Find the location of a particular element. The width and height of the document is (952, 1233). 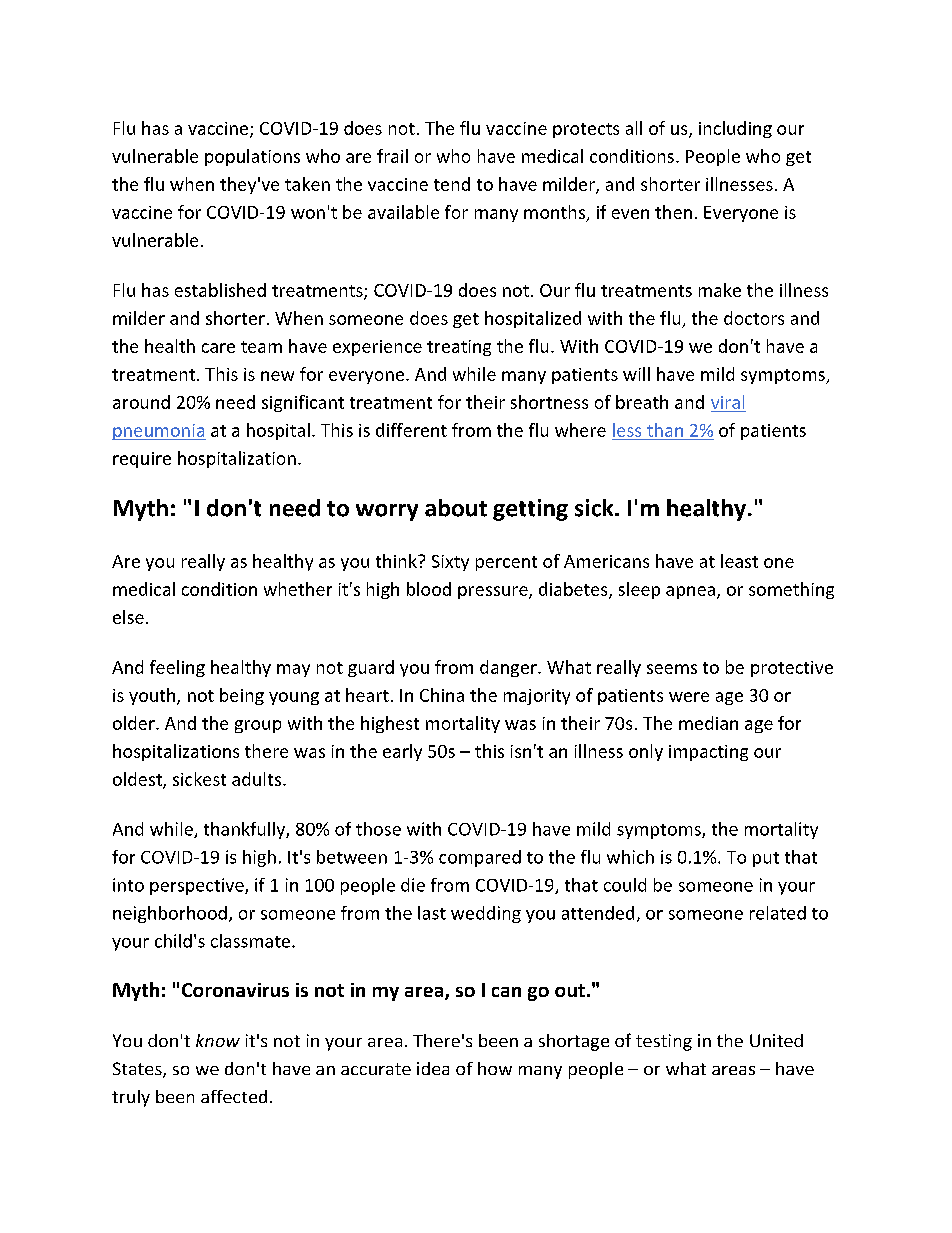

put is located at coordinates (766, 859).
